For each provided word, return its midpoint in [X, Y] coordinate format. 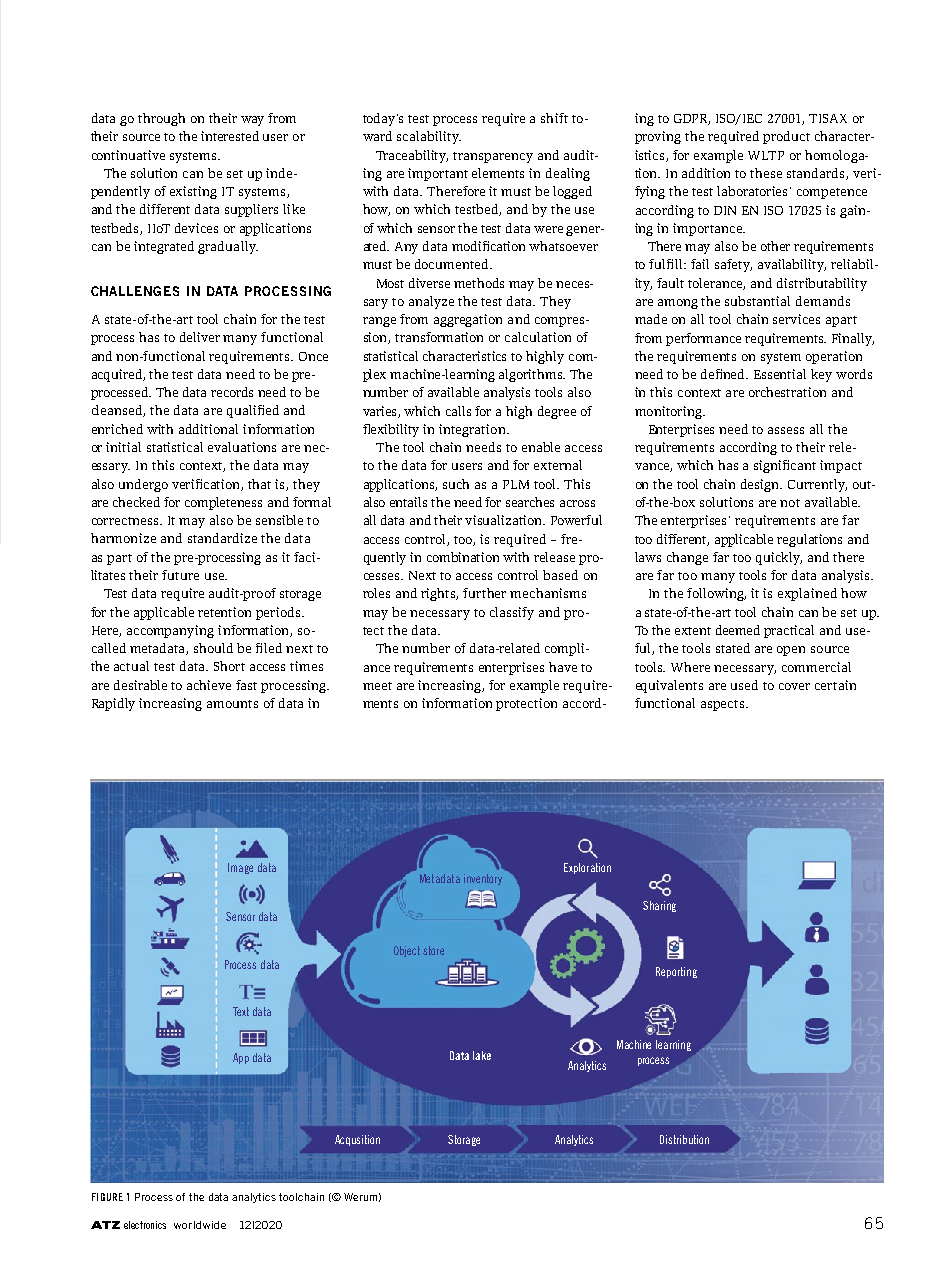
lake [482, 1055]
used [744, 685]
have [563, 667]
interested [230, 136]
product [786, 137]
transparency [493, 157]
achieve [209, 685]
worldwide [200, 1225]
